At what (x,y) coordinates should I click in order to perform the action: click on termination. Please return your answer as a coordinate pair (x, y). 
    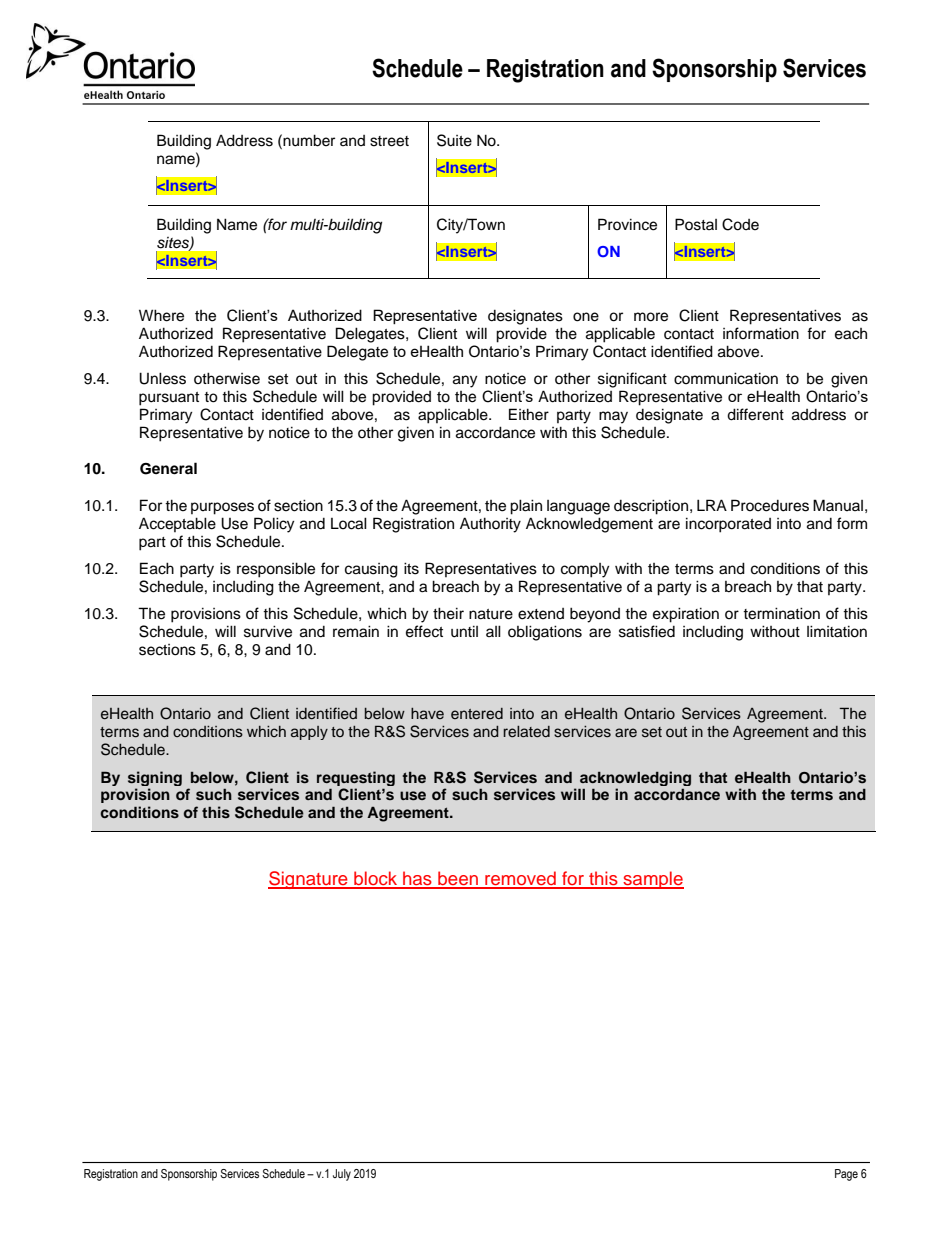
    Looking at the image, I should click on (781, 613).
